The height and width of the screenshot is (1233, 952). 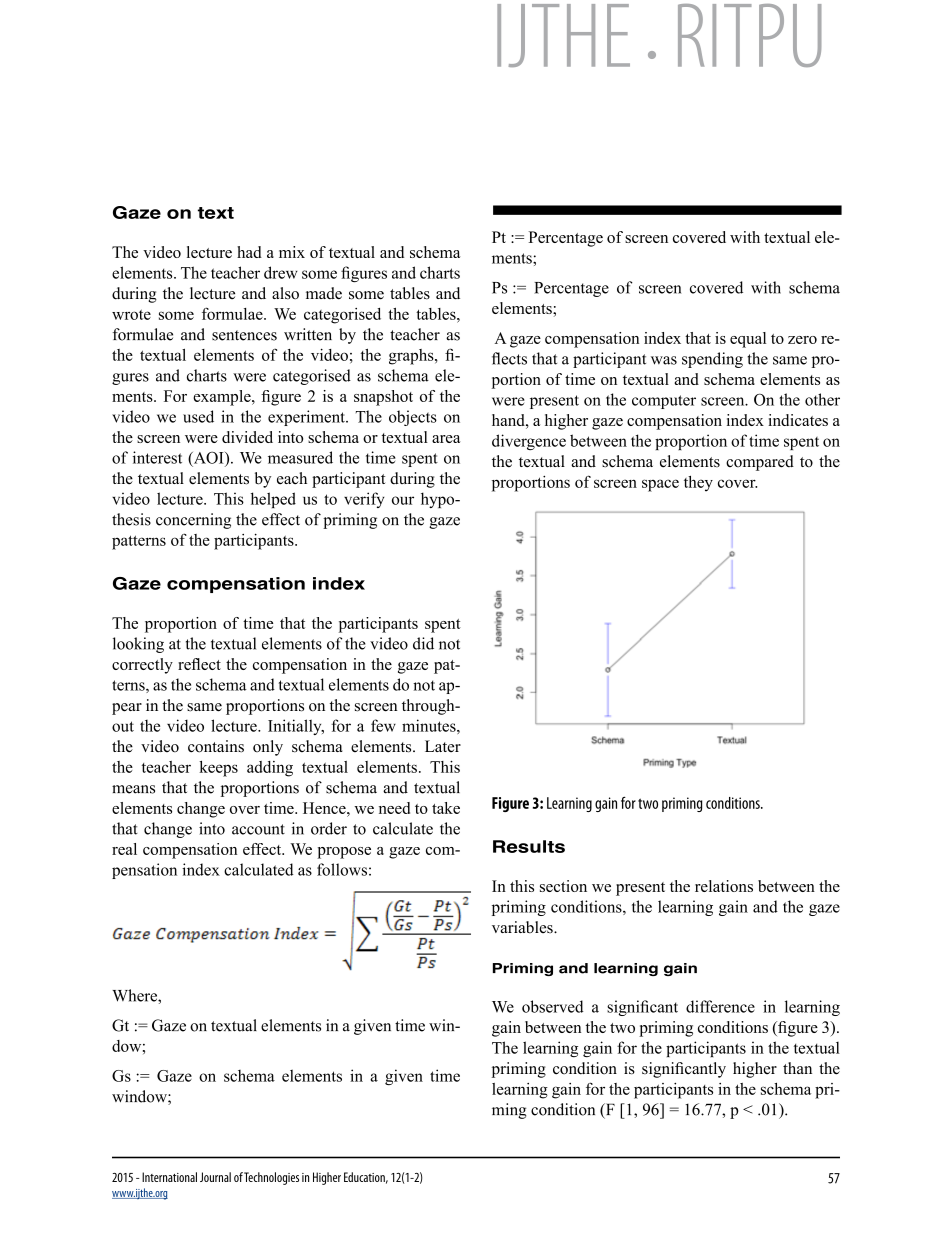 I want to click on helped, so click(x=273, y=500).
